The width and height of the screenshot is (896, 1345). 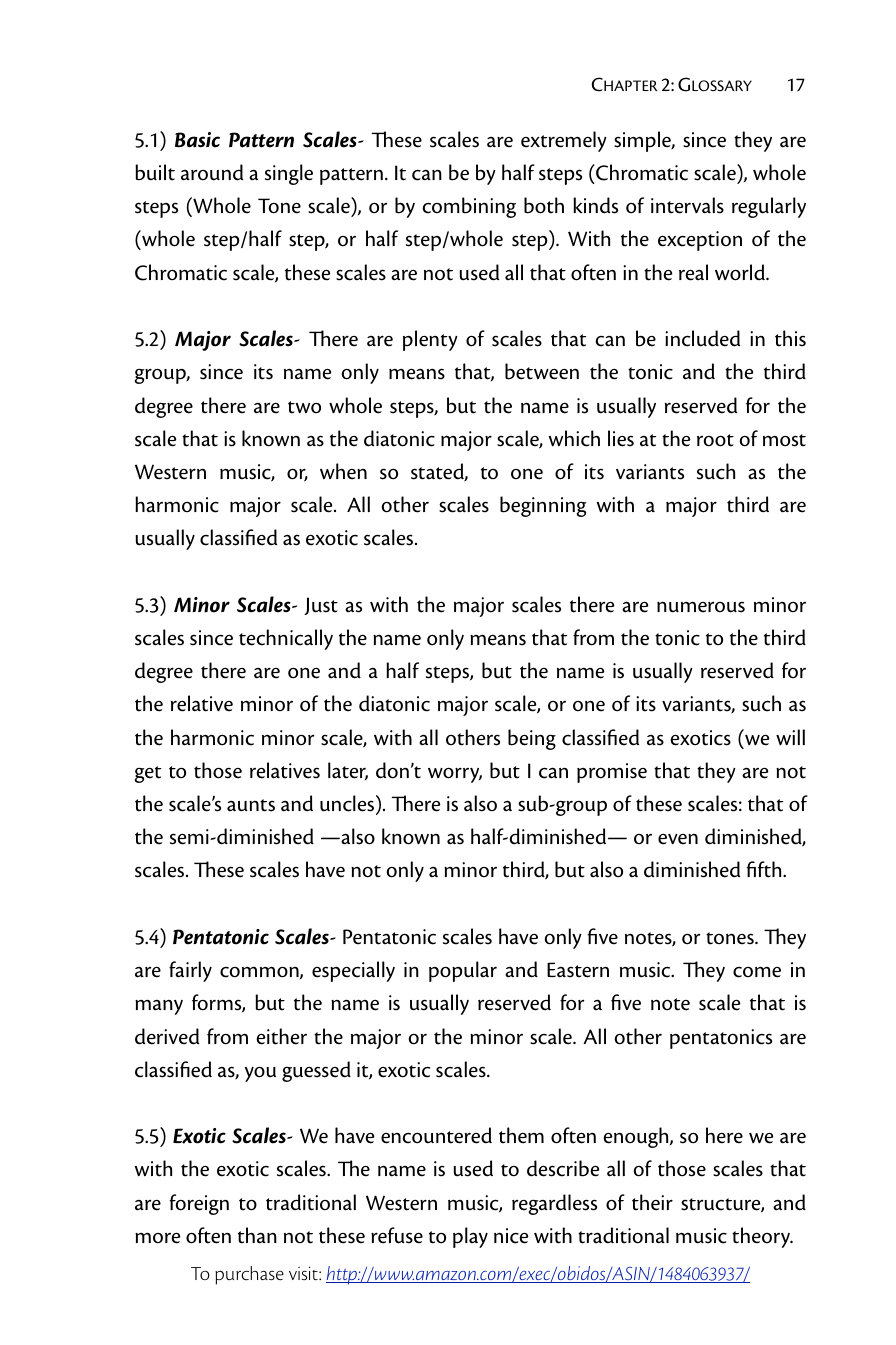 I want to click on two, so click(x=304, y=407).
